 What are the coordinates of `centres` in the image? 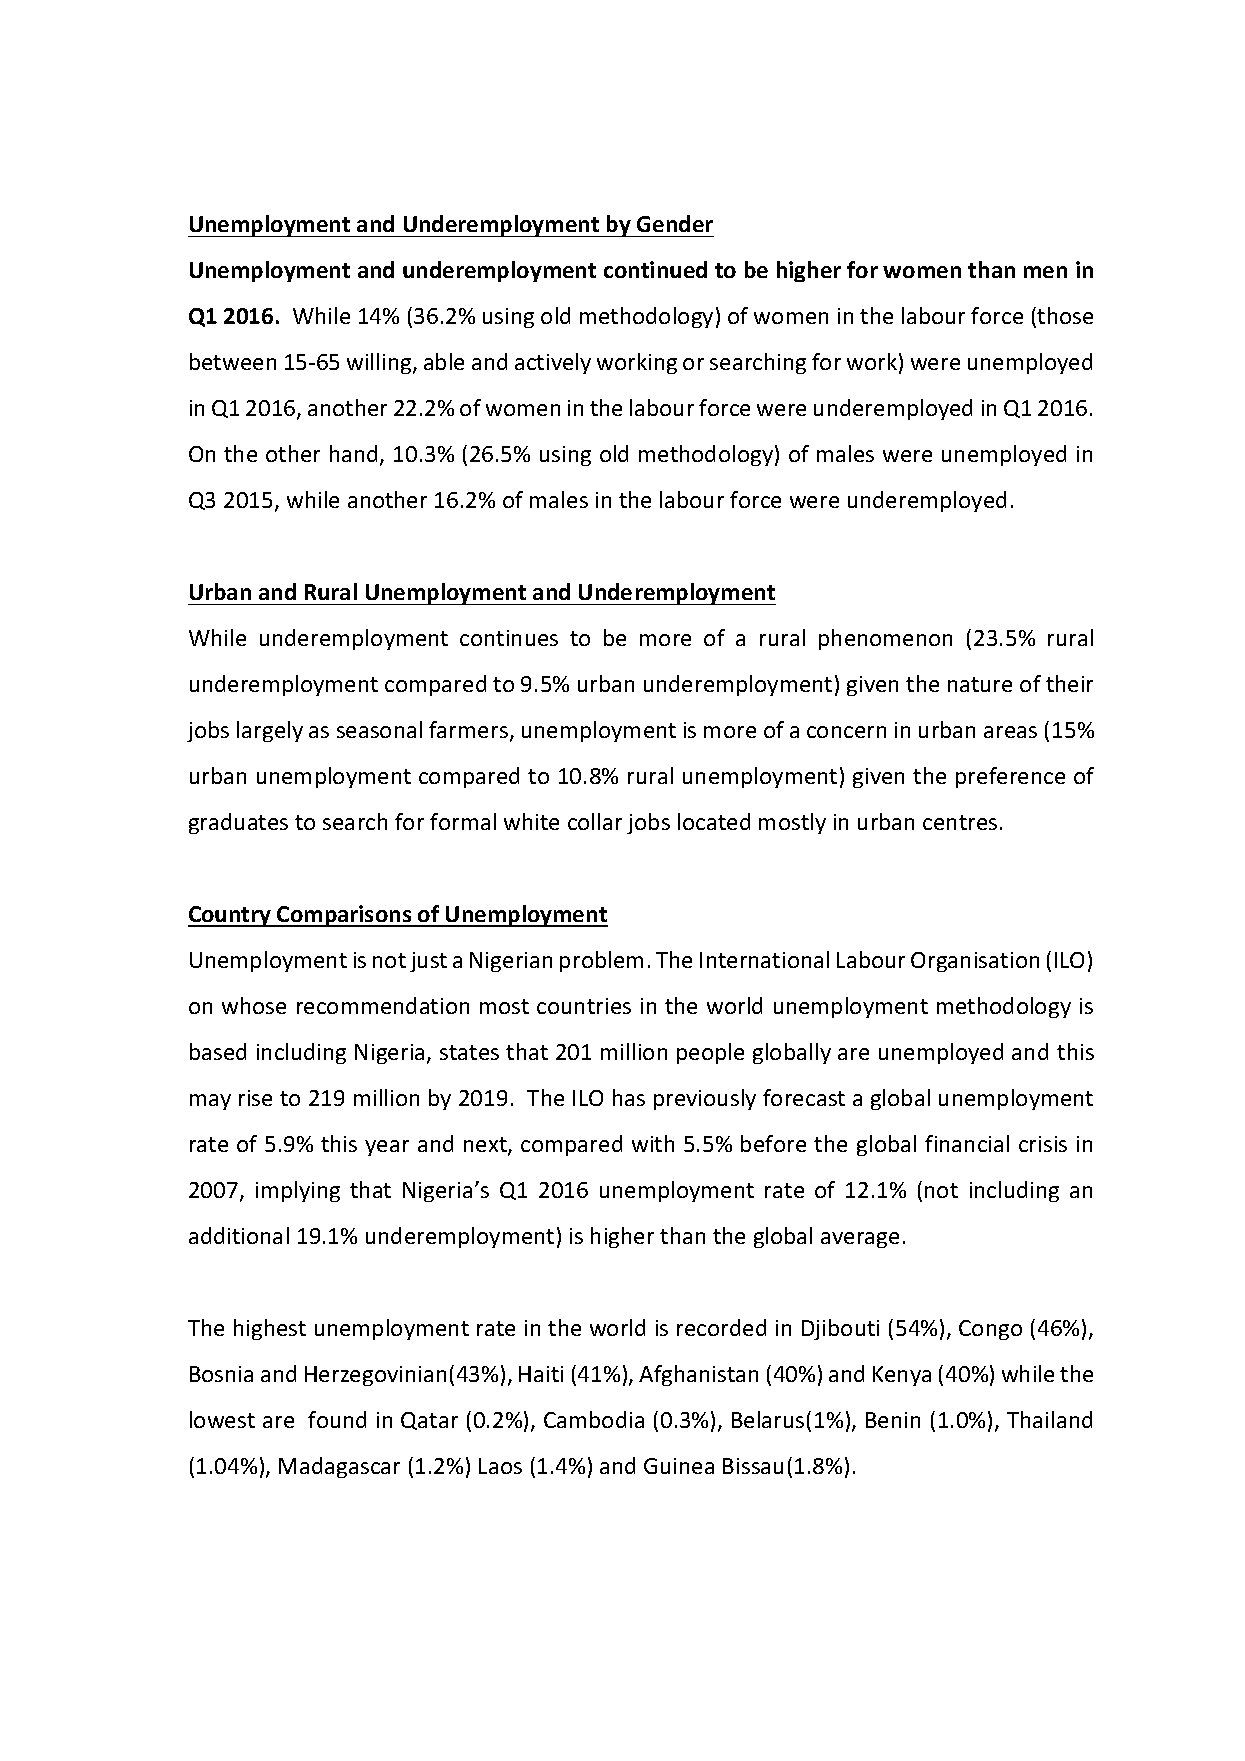 It's located at (960, 822).
